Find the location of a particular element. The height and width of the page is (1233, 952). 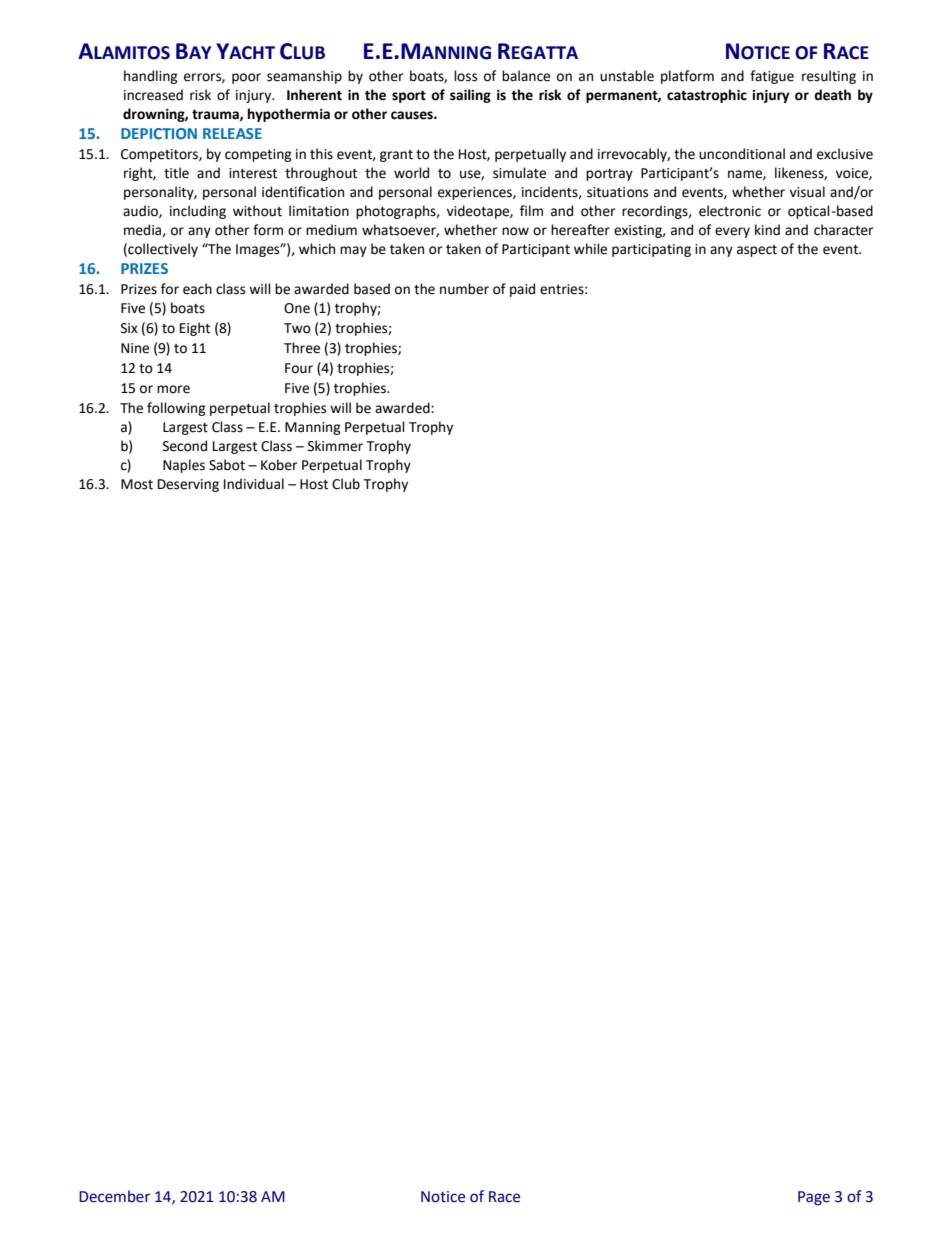

fatigue is located at coordinates (772, 77).
